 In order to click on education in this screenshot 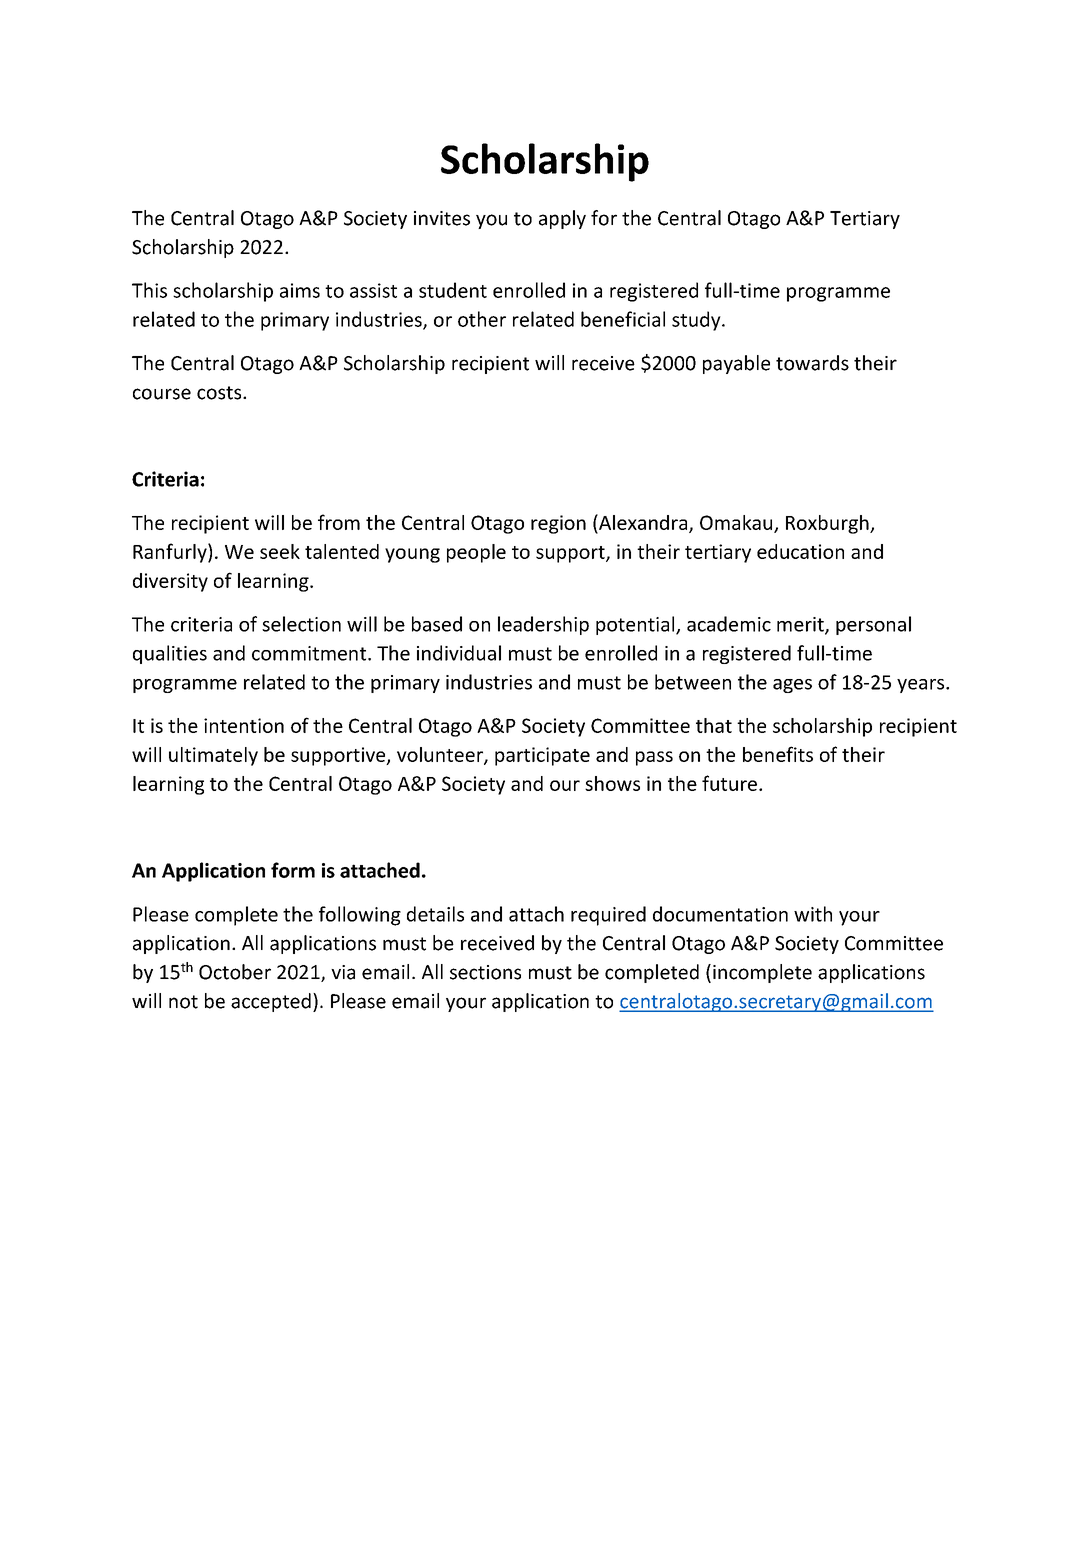, I will do `click(800, 551)`.
